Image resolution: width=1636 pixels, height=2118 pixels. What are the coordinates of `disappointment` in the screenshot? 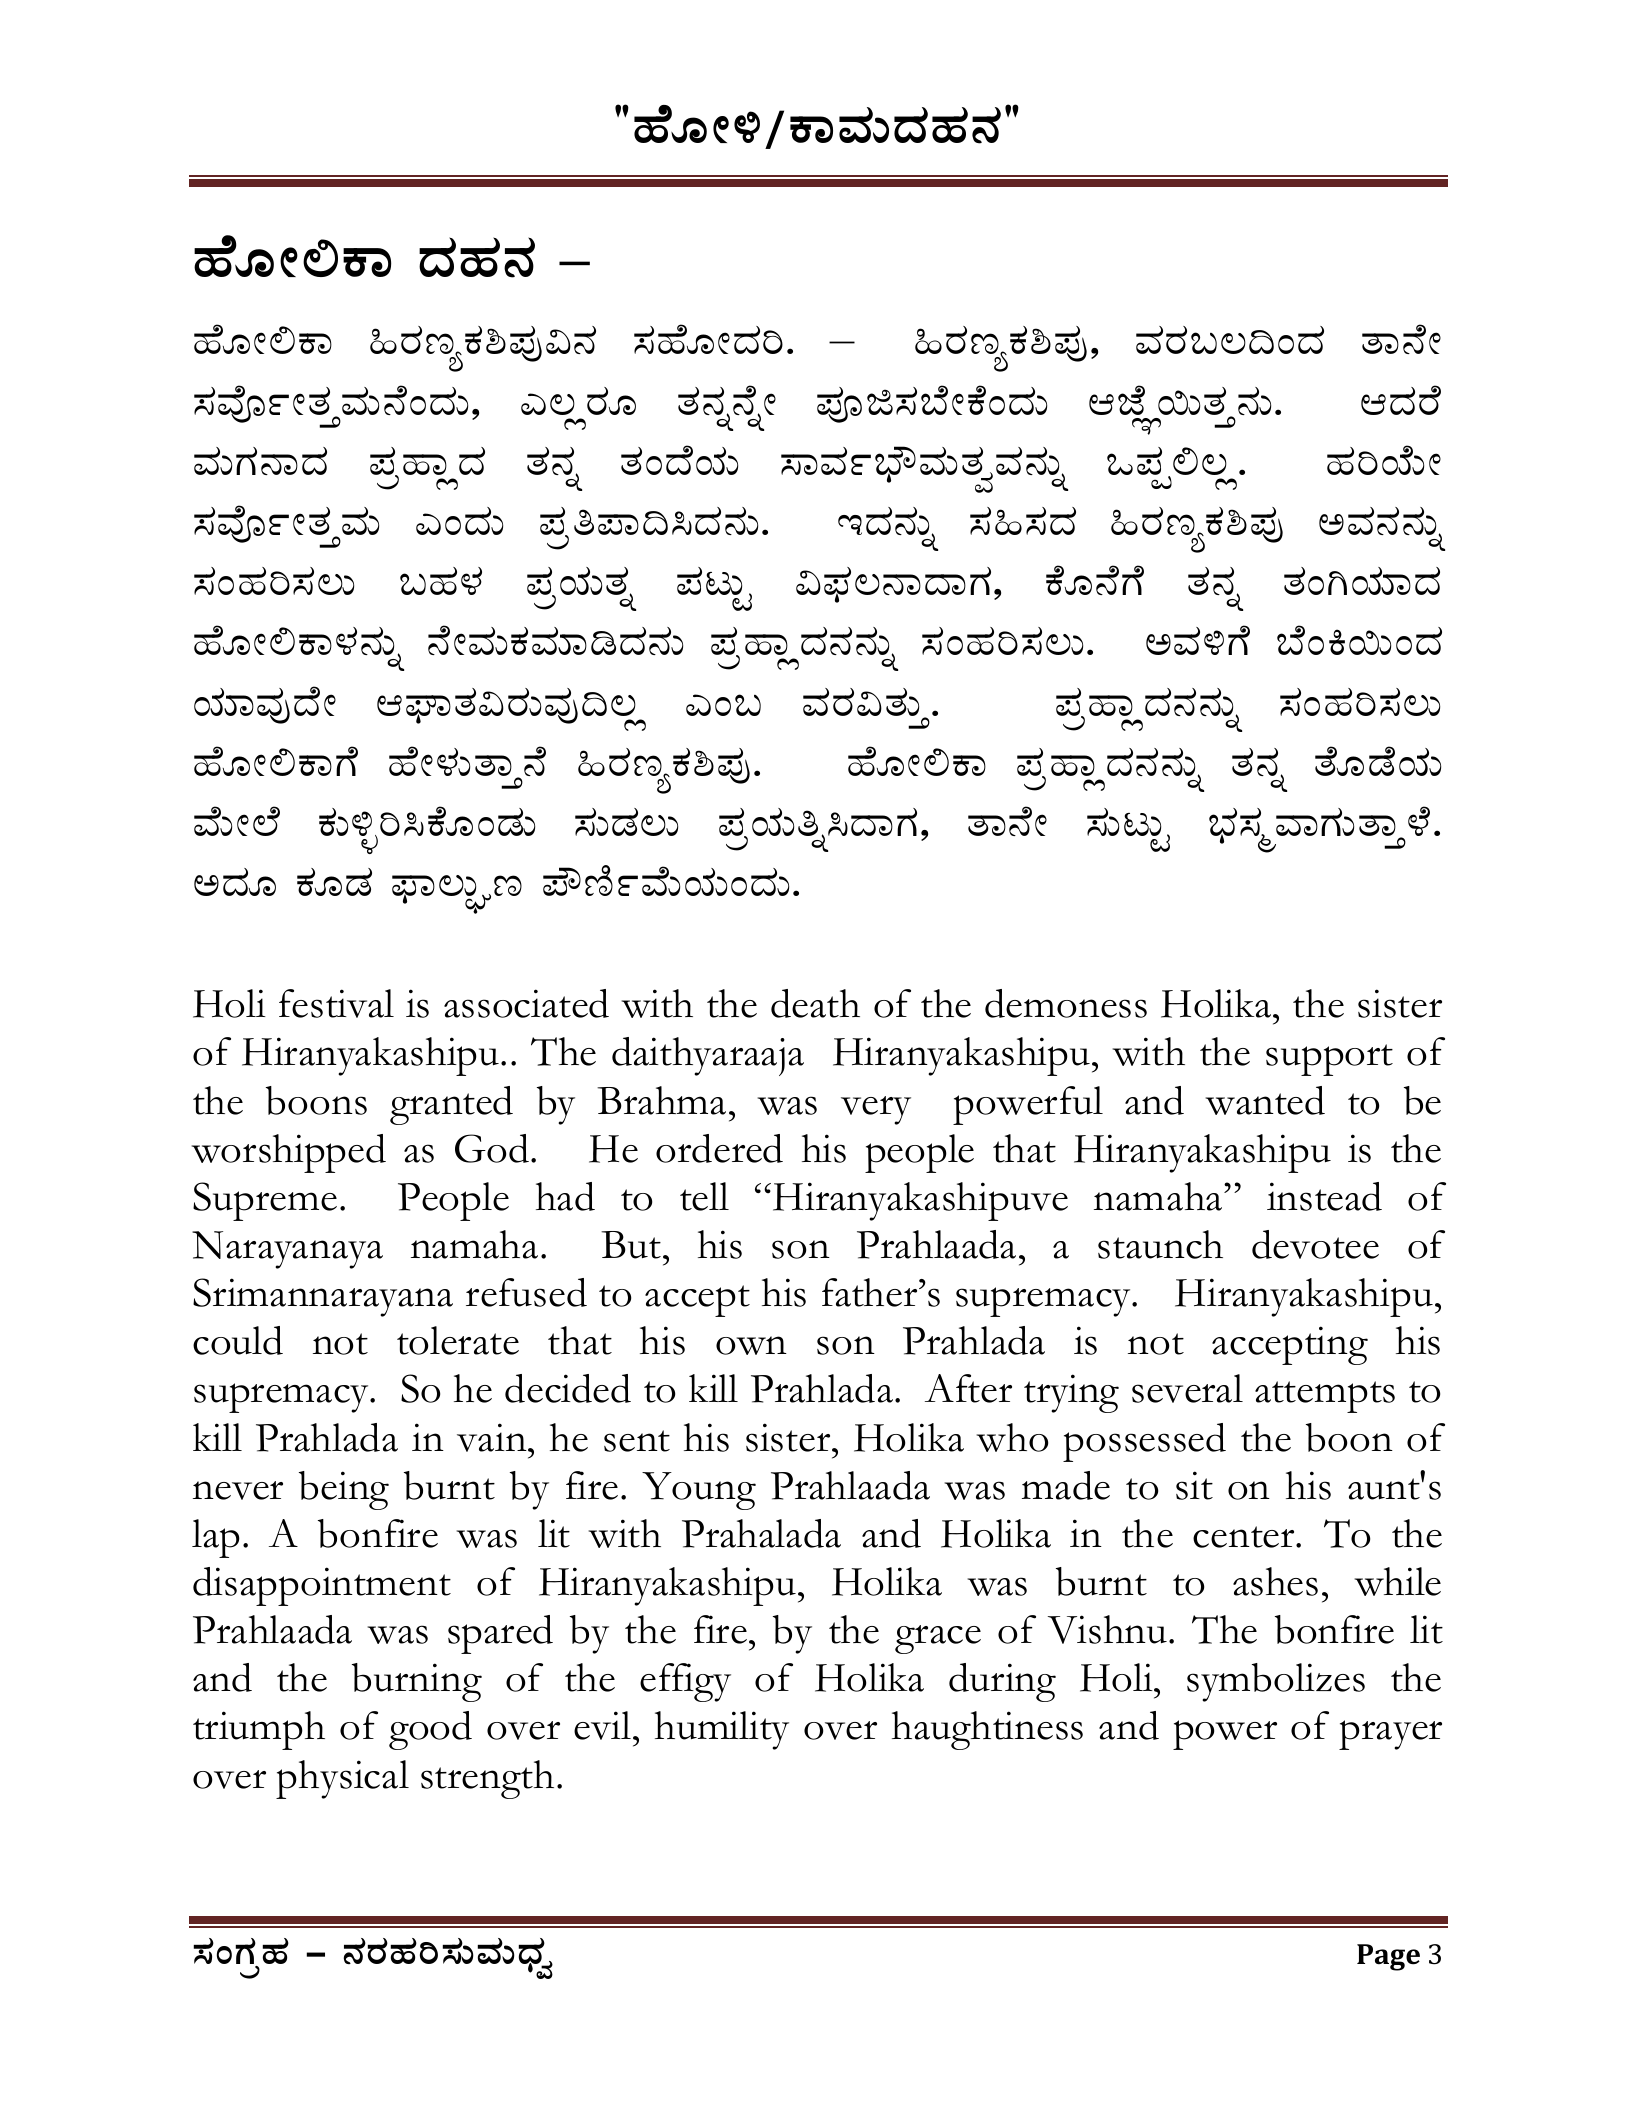 It's located at (322, 1586).
